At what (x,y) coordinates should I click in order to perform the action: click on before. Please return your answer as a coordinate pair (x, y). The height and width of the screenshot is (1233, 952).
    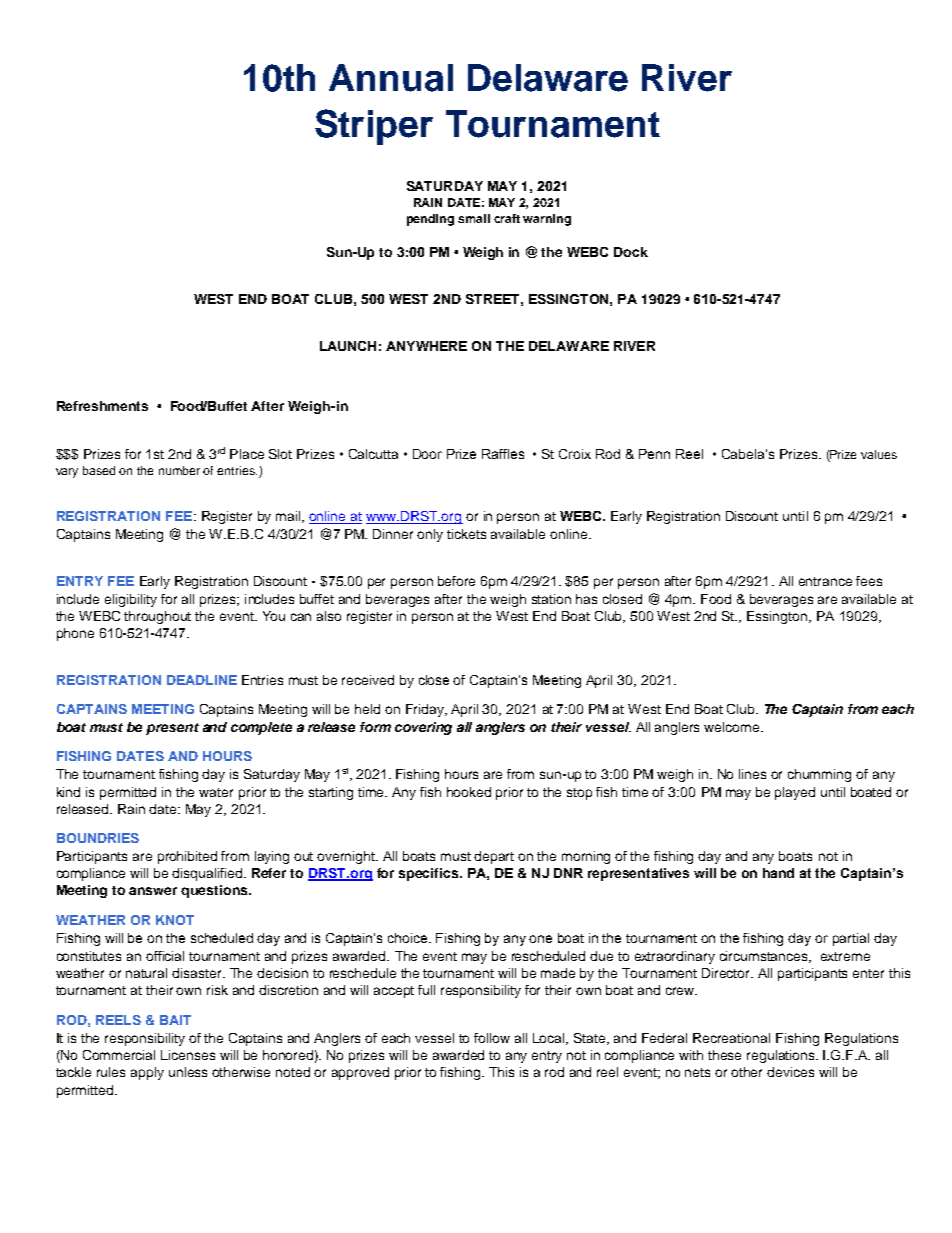
    Looking at the image, I should click on (456, 581).
